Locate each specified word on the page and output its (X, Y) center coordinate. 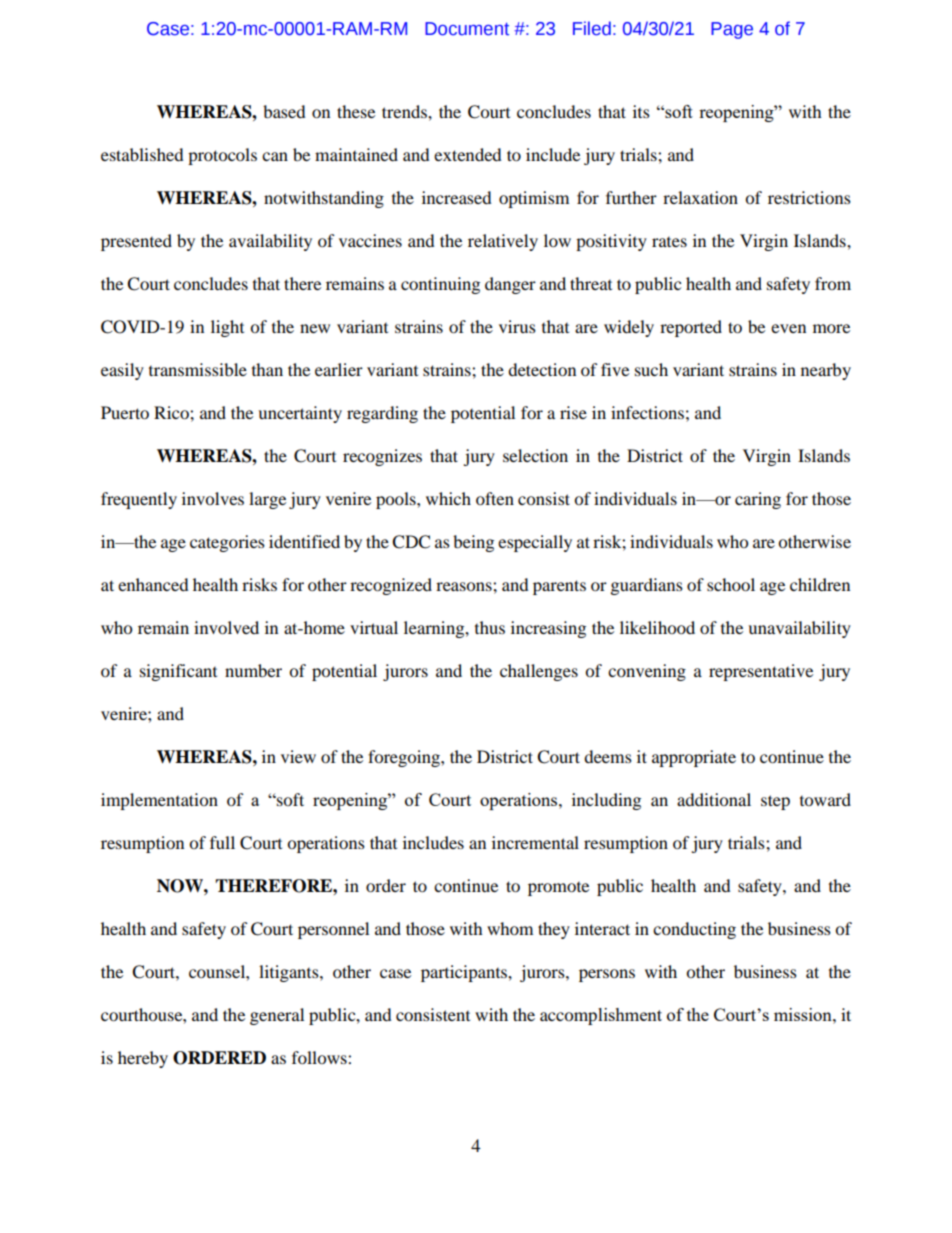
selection (535, 455)
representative (761, 672)
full (222, 842)
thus (490, 627)
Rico (172, 412)
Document (467, 29)
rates (669, 242)
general (277, 1016)
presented (136, 242)
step (775, 802)
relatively (503, 242)
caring (758, 500)
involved (226, 627)
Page (732, 30)
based (284, 111)
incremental (535, 842)
